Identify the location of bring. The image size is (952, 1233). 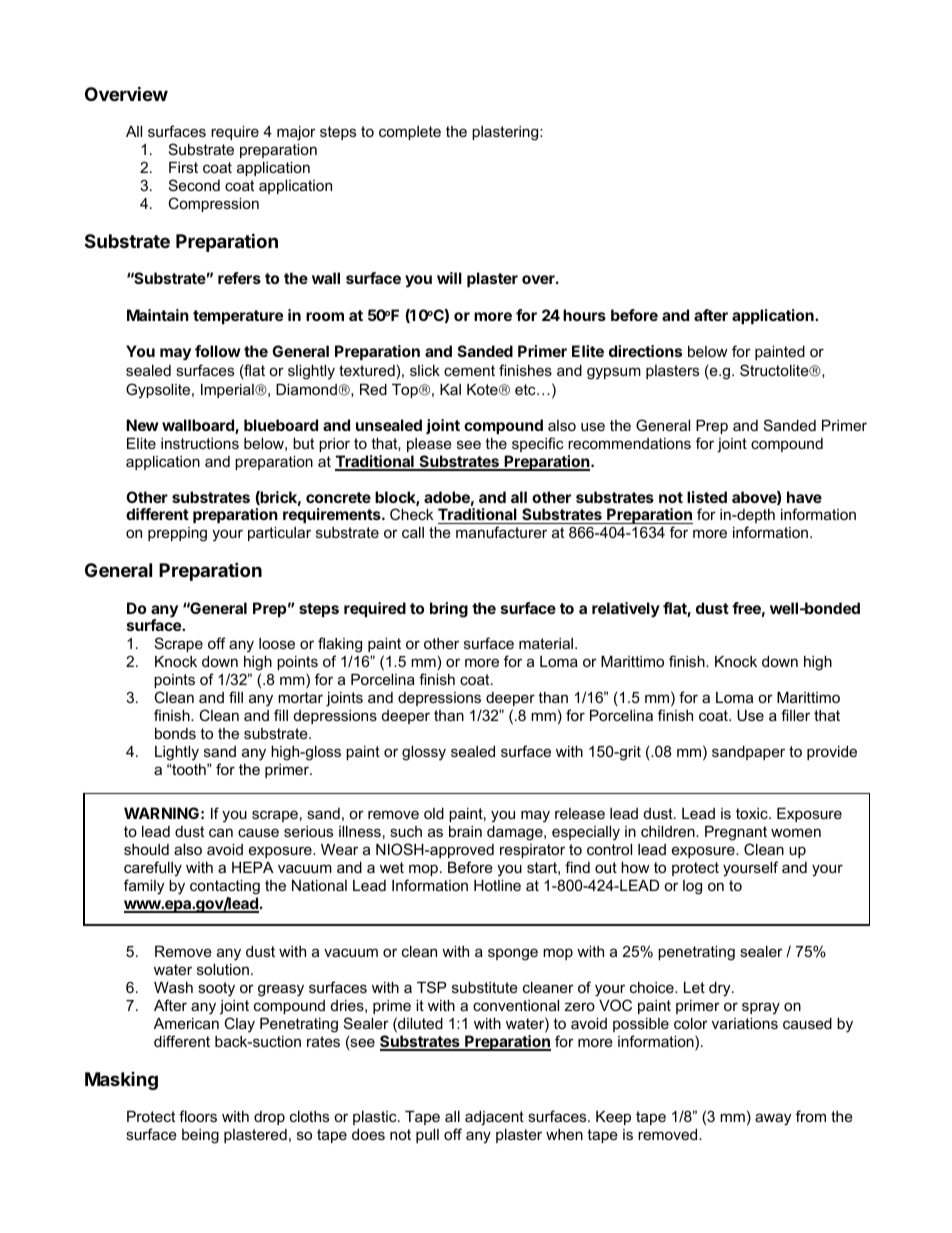
(449, 610).
